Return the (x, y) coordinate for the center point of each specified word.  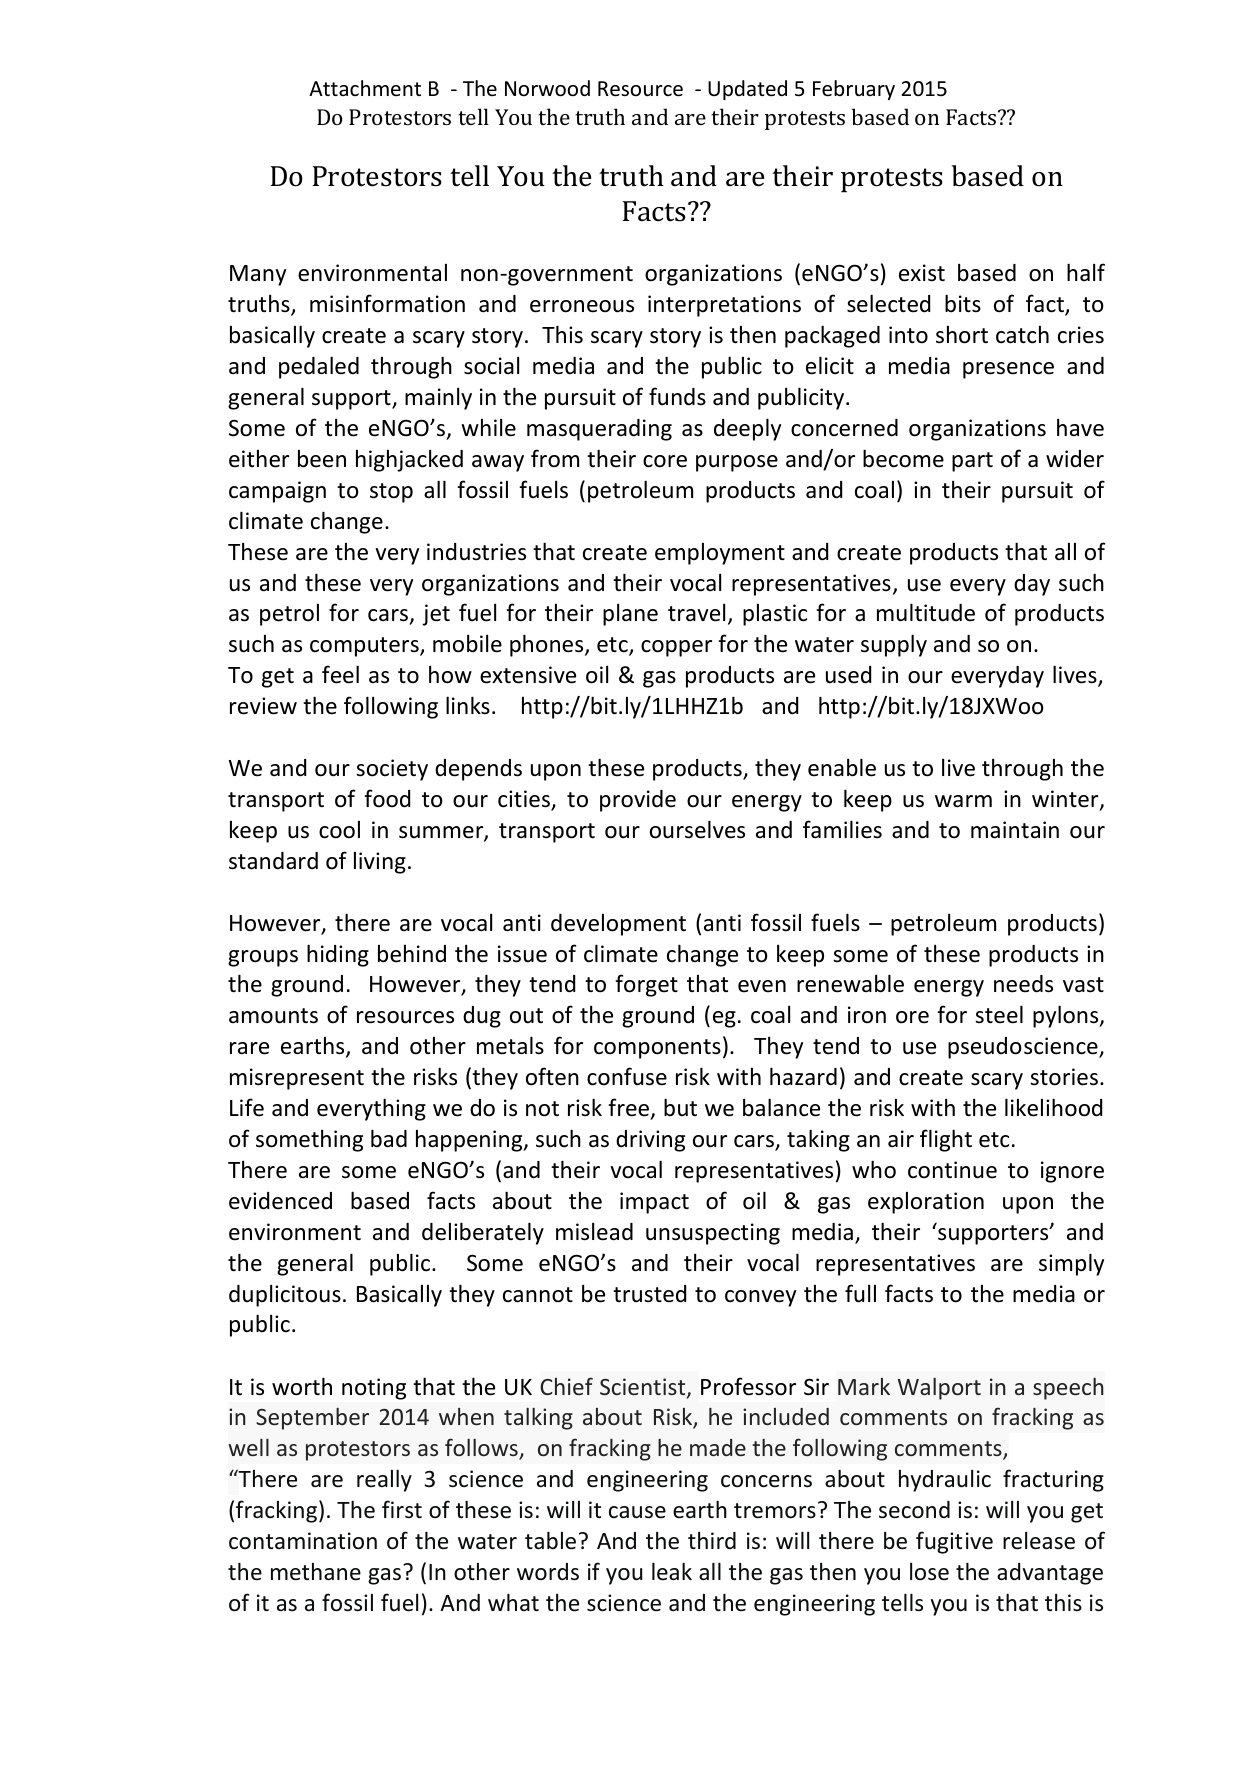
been (322, 459)
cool (339, 830)
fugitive (954, 1542)
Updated (747, 90)
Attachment (365, 88)
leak (672, 1571)
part (972, 462)
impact (654, 1203)
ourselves (697, 829)
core (665, 461)
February (854, 90)
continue (952, 1170)
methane (316, 1572)
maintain (1015, 830)
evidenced (280, 1201)
